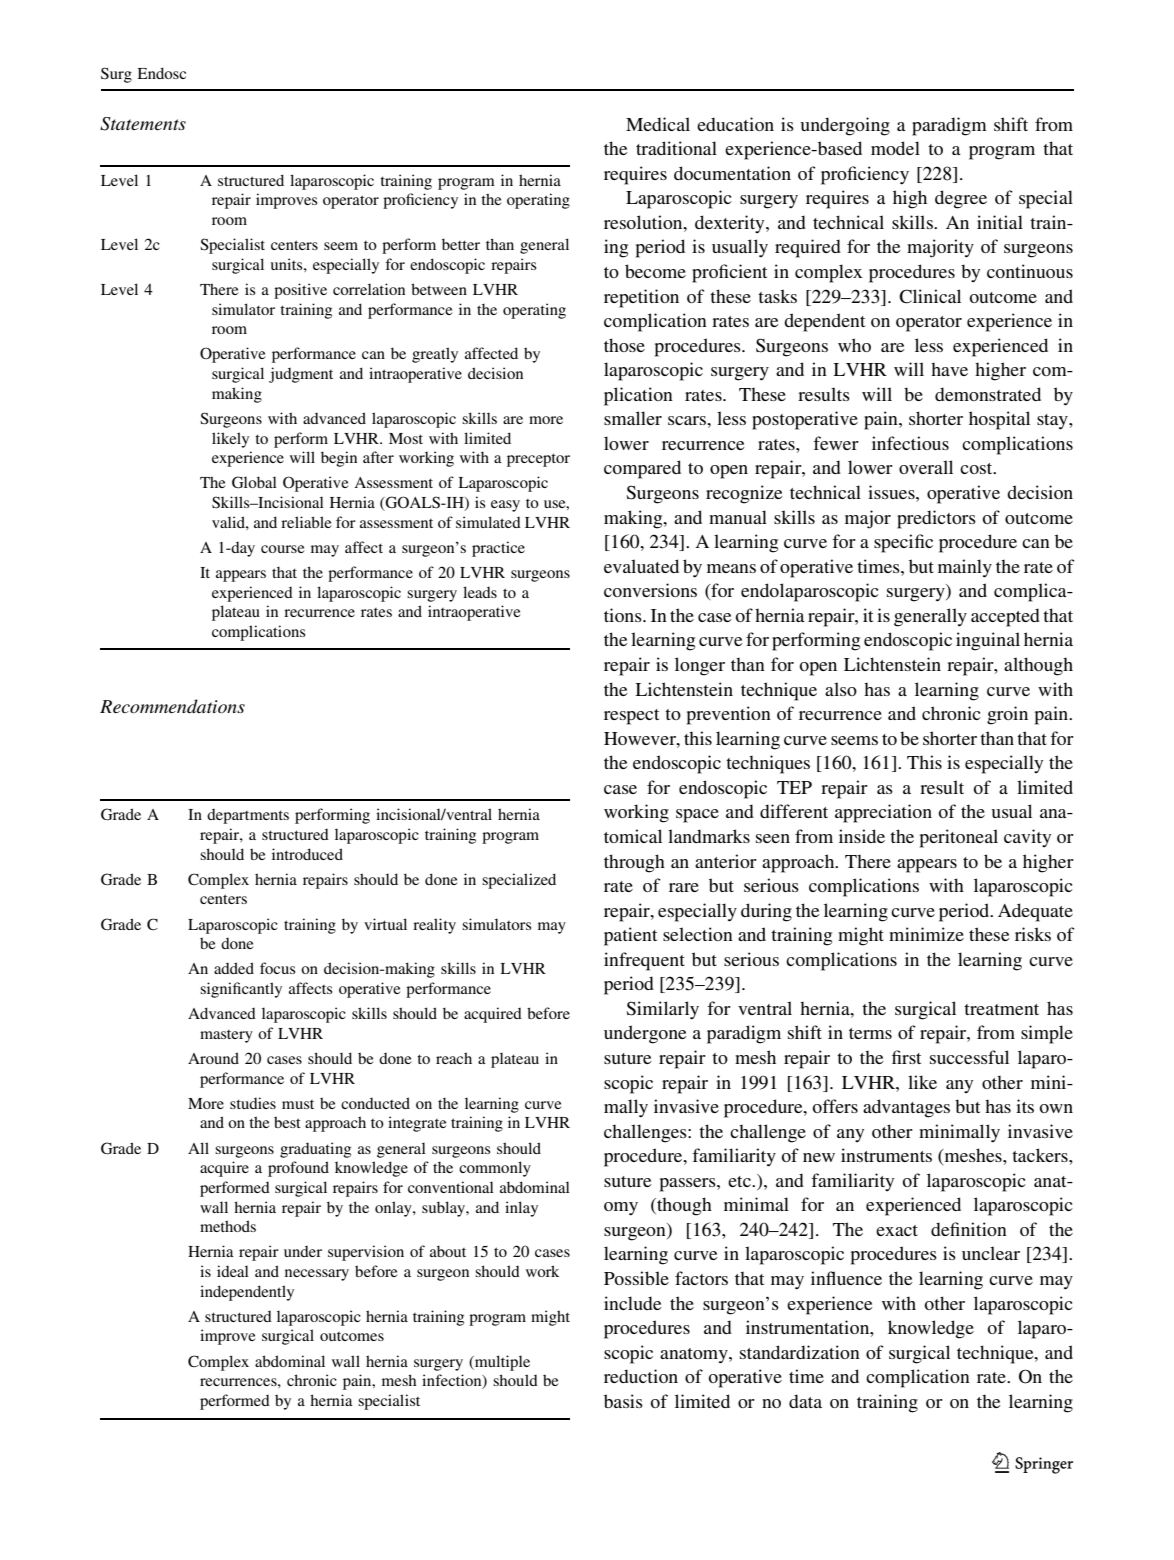 This screenshot has width=1174, height=1560. I want to click on infrequent, so click(644, 961).
